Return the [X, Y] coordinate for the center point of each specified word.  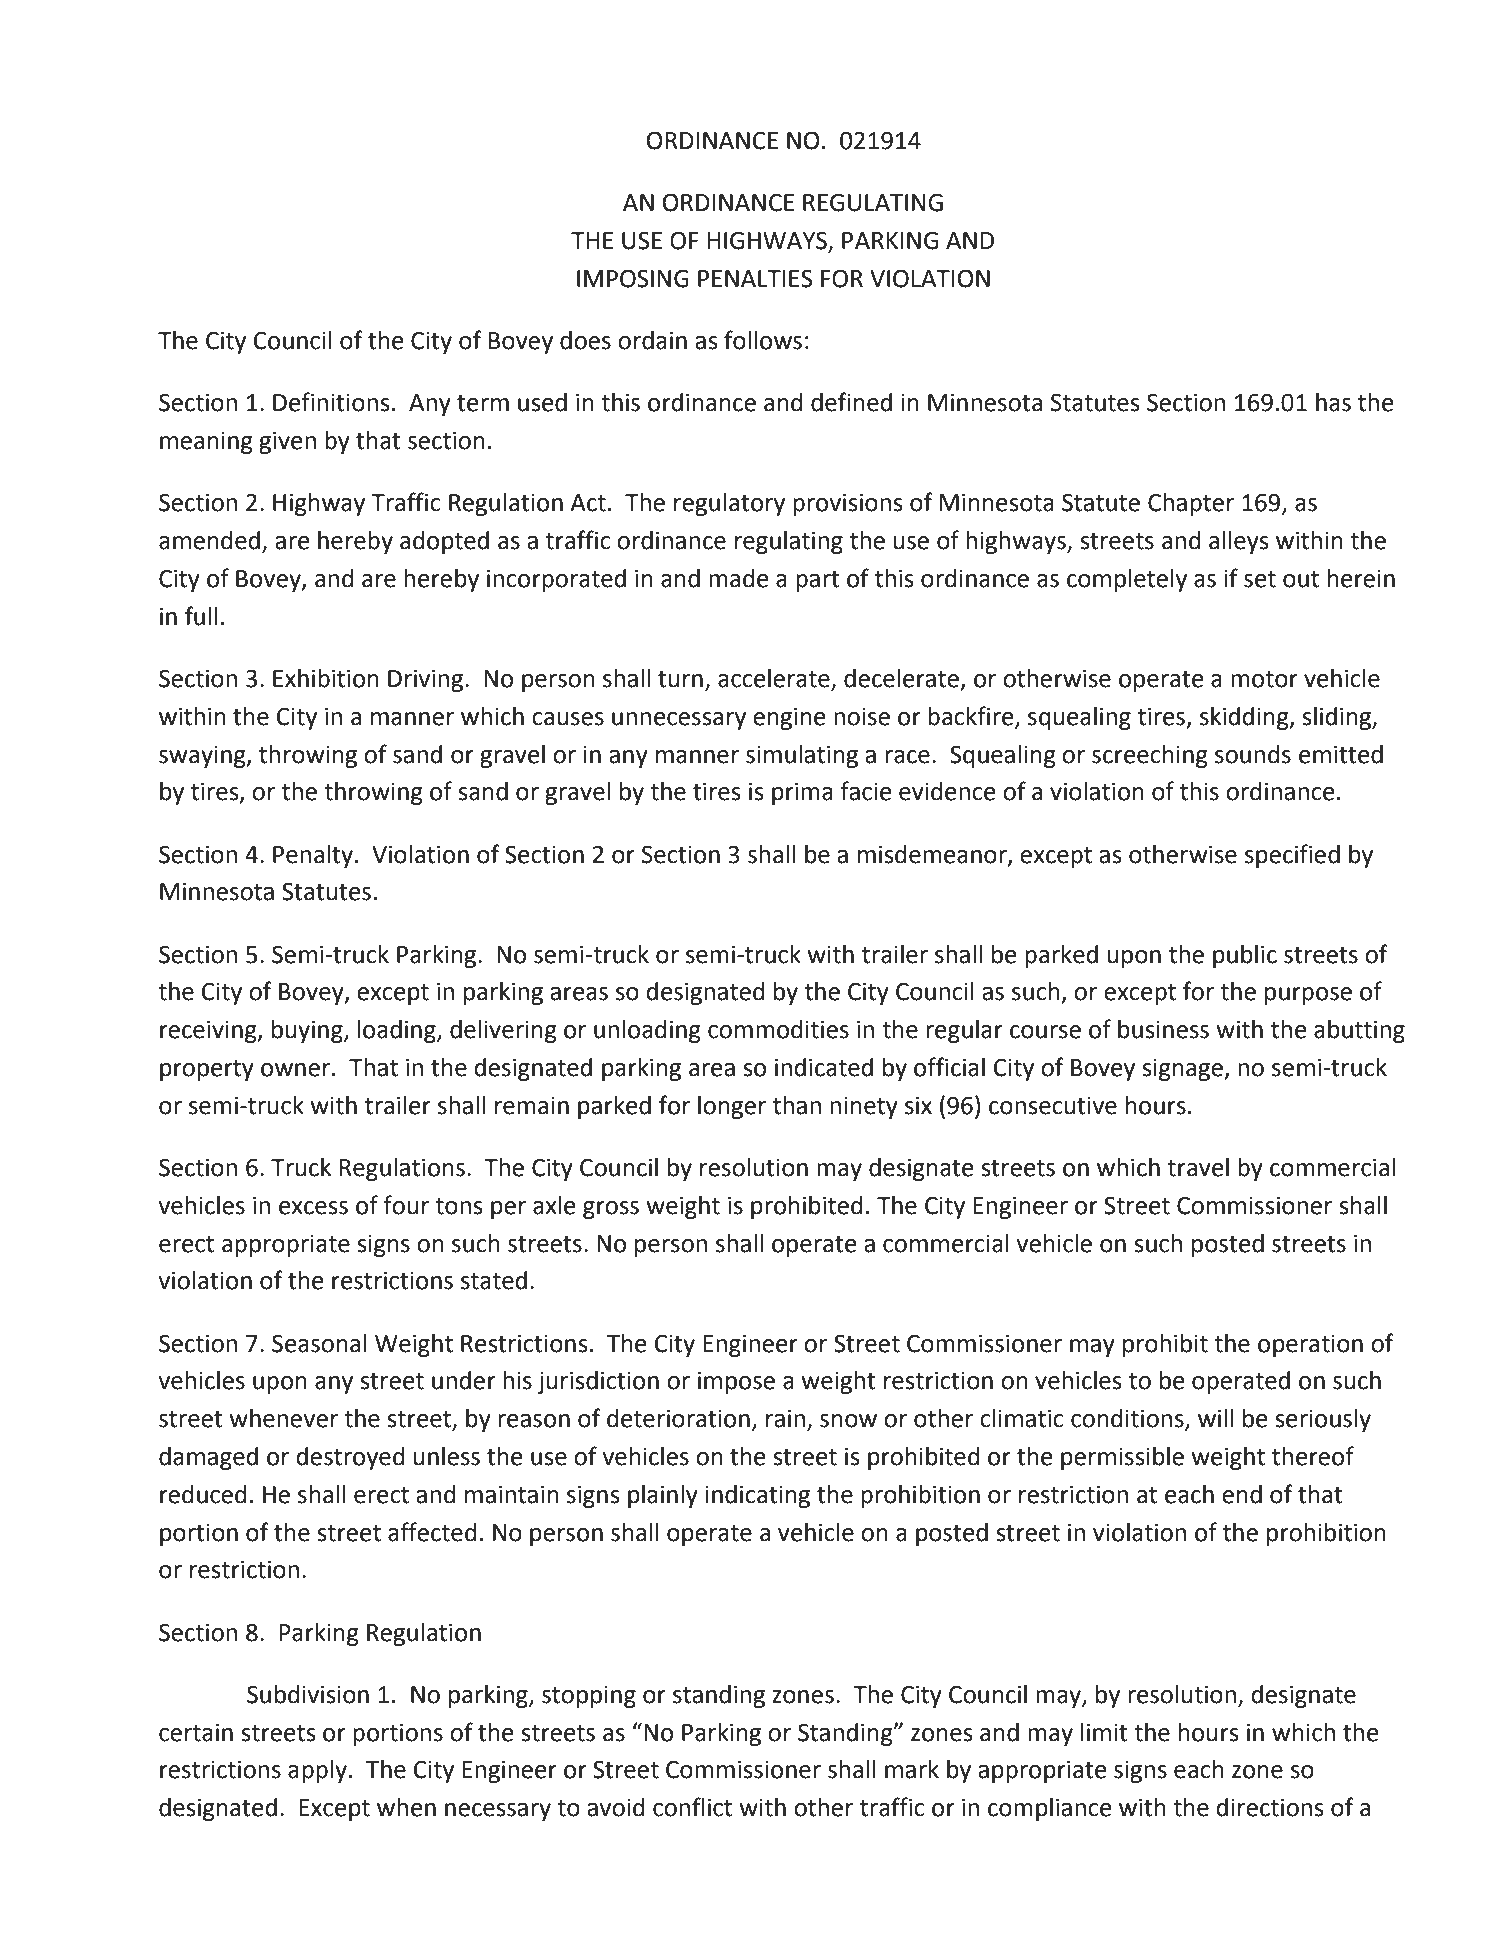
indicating [757, 1496]
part [818, 581]
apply [317, 1771]
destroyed [351, 1458]
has [1333, 402]
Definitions [331, 402]
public [1245, 956]
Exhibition [326, 678]
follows [763, 340]
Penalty [313, 856]
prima [802, 793]
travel [1198, 1167]
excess [313, 1208]
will [1215, 1418]
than [797, 1105]
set [1260, 579]
